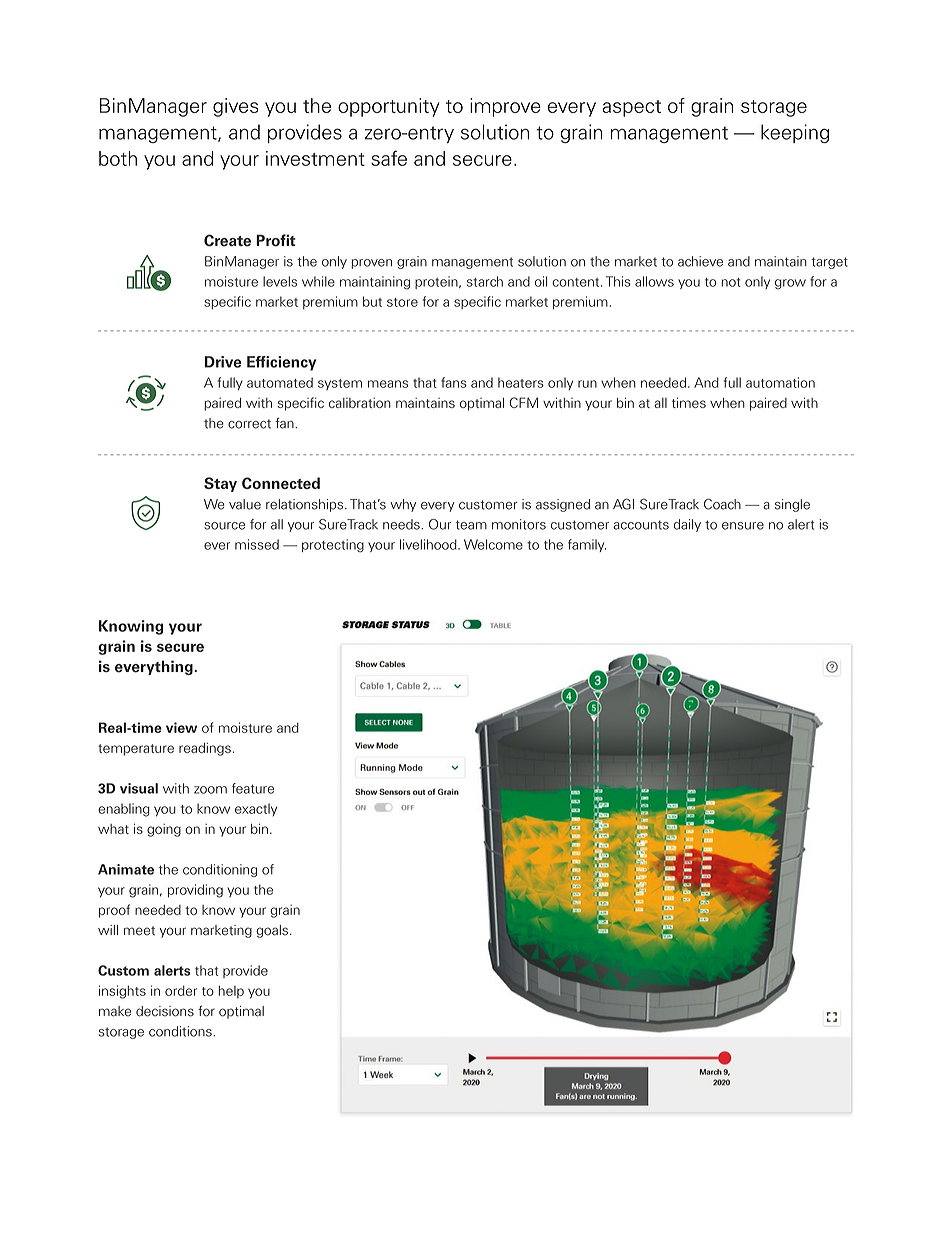 The width and height of the page is (952, 1233). What do you see at coordinates (181, 990) in the page?
I see `order` at bounding box center [181, 990].
